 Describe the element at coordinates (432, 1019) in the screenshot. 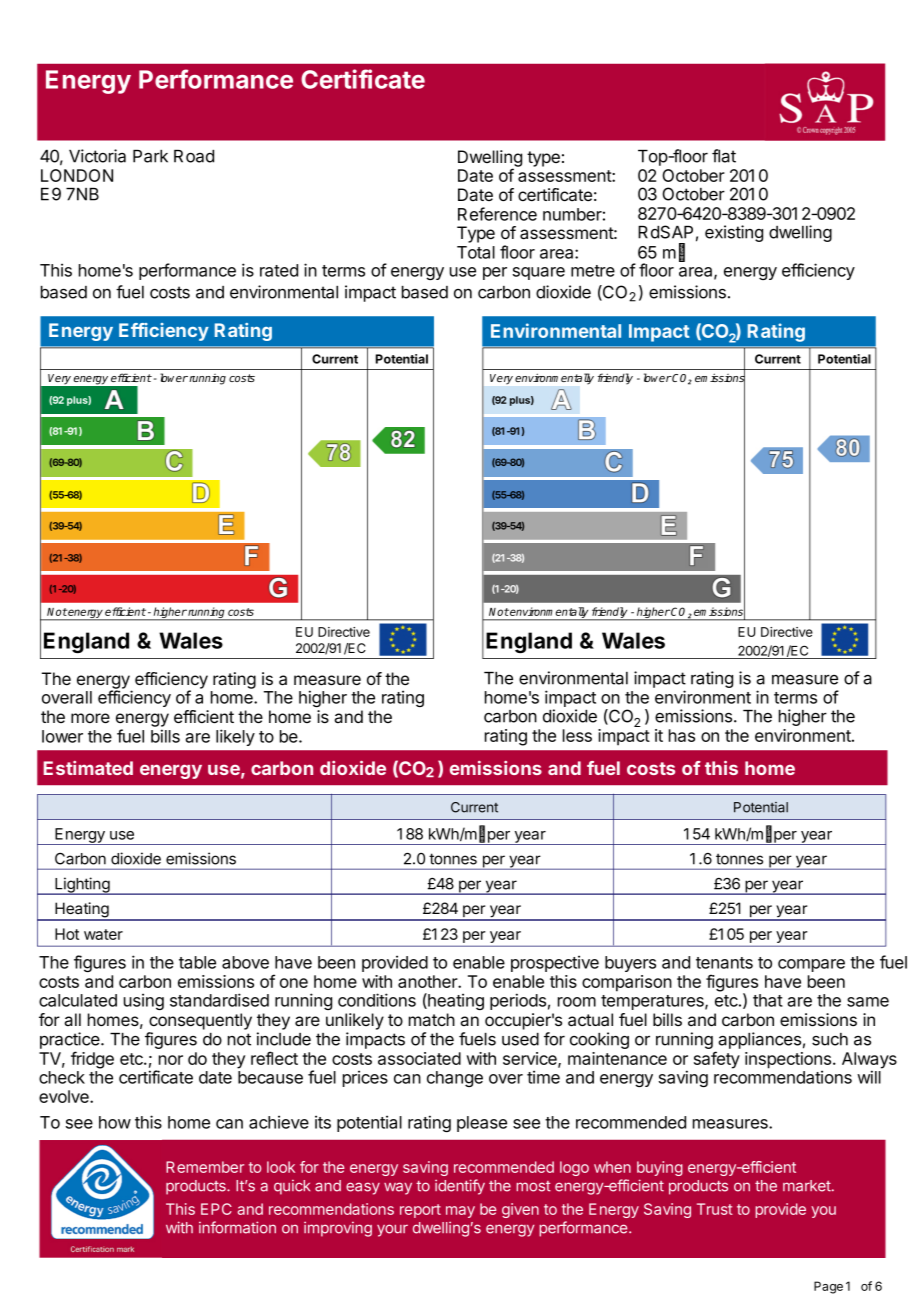

I see `match` at that location.
